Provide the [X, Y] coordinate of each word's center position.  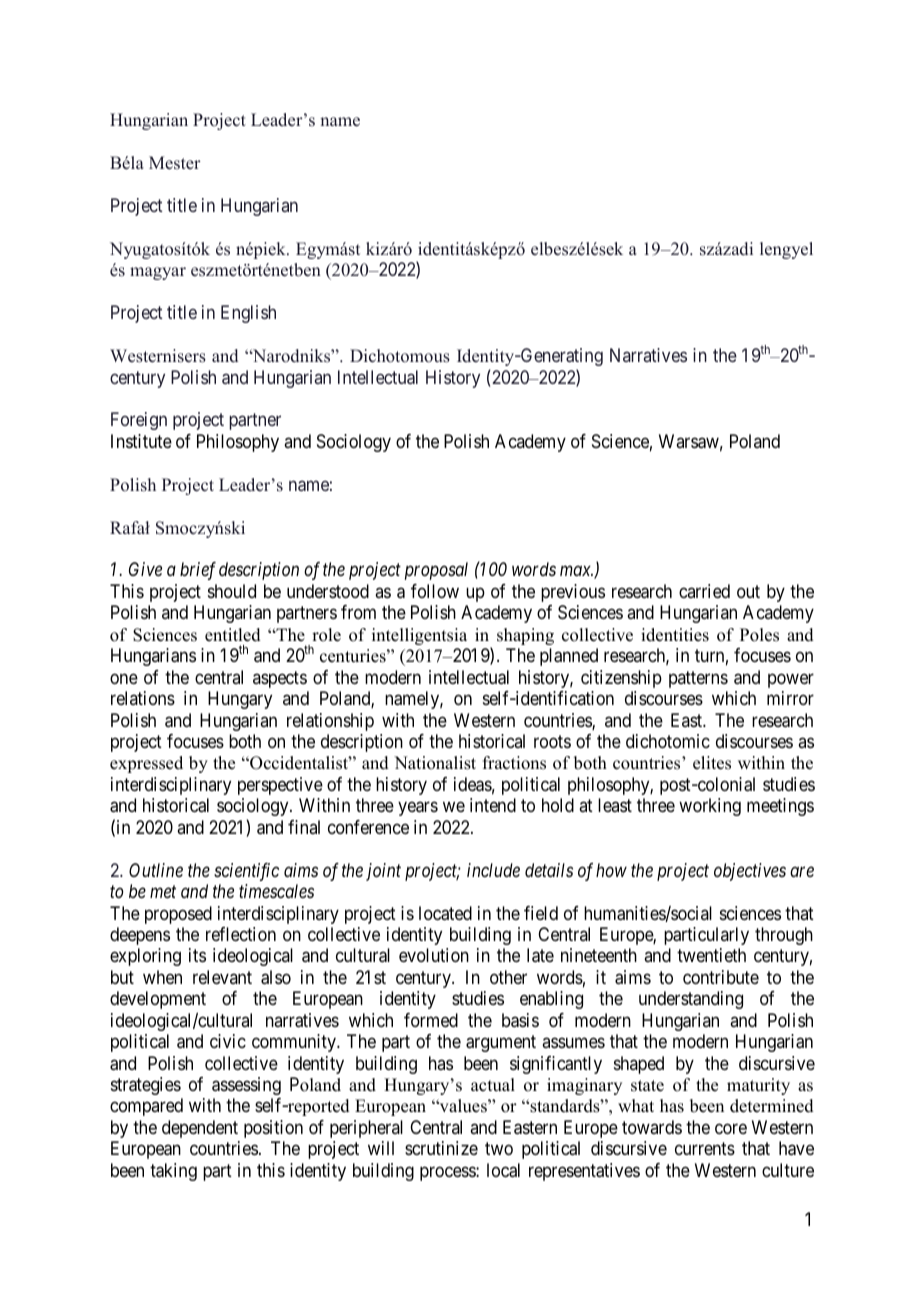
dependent [200, 1129]
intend [493, 805]
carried [704, 591]
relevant [222, 977]
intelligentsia [419, 636]
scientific [246, 872]
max [576, 571]
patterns [698, 679]
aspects [280, 679]
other [508, 977]
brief [198, 571]
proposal [436, 571]
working [710, 807]
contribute [721, 977]
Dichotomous [400, 356]
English [248, 314]
